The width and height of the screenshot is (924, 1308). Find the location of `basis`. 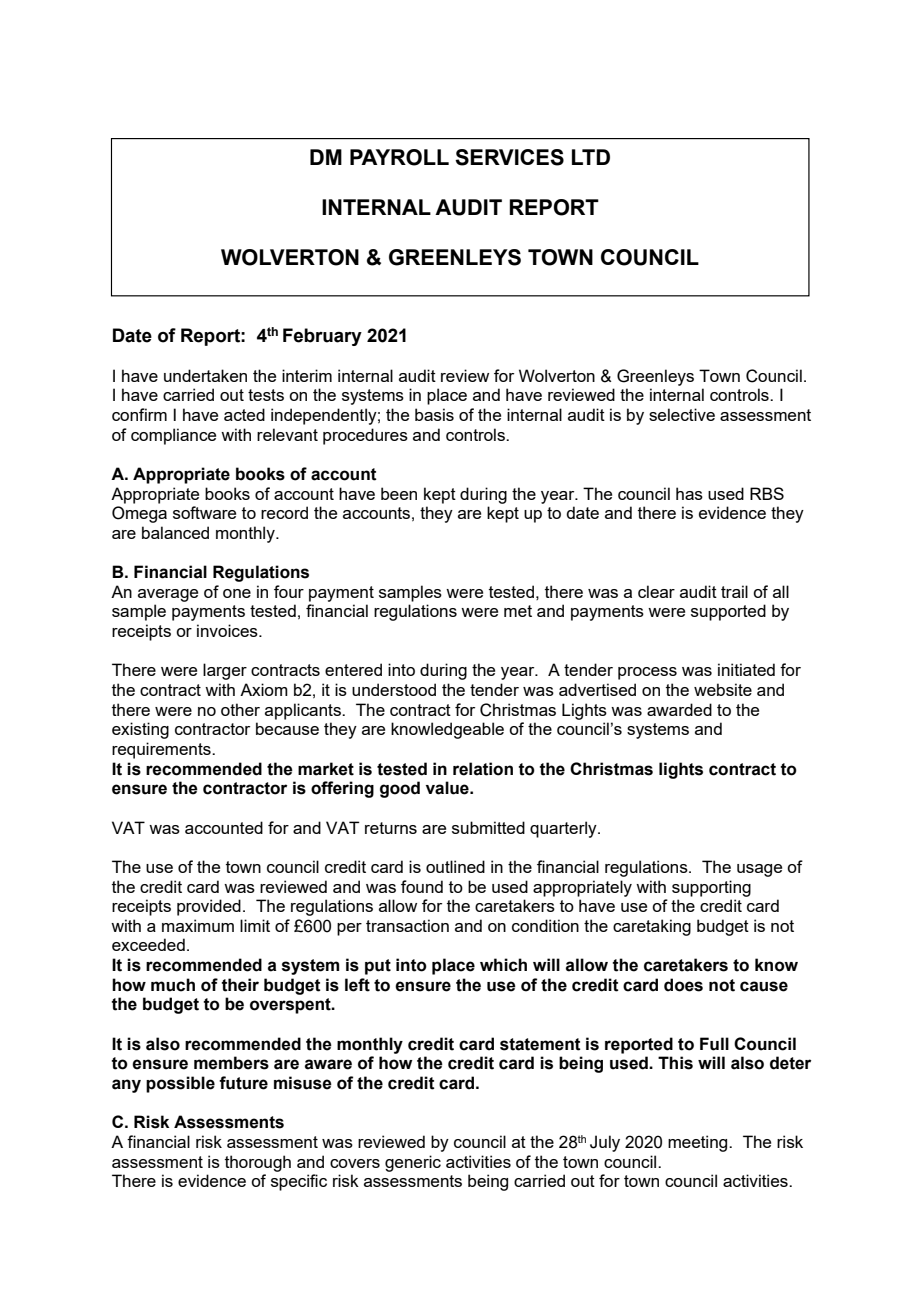

basis is located at coordinates (434, 414).
